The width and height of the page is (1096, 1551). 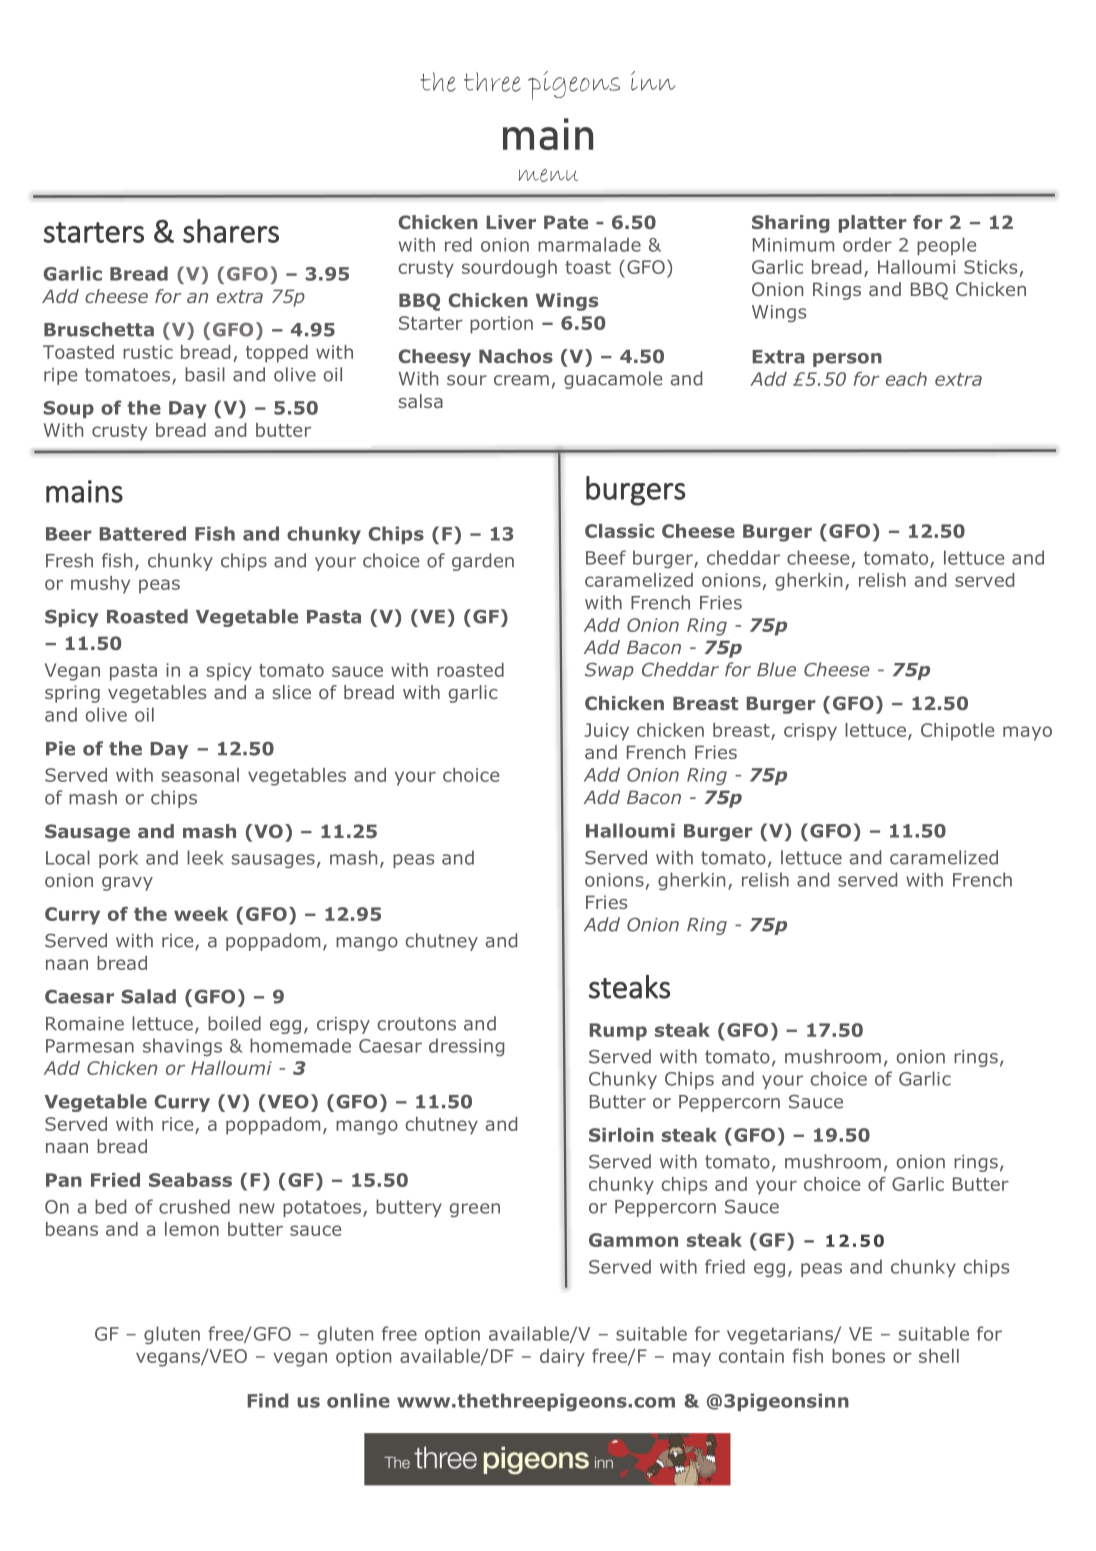 What do you see at coordinates (566, 222) in the page?
I see `Pate` at bounding box center [566, 222].
